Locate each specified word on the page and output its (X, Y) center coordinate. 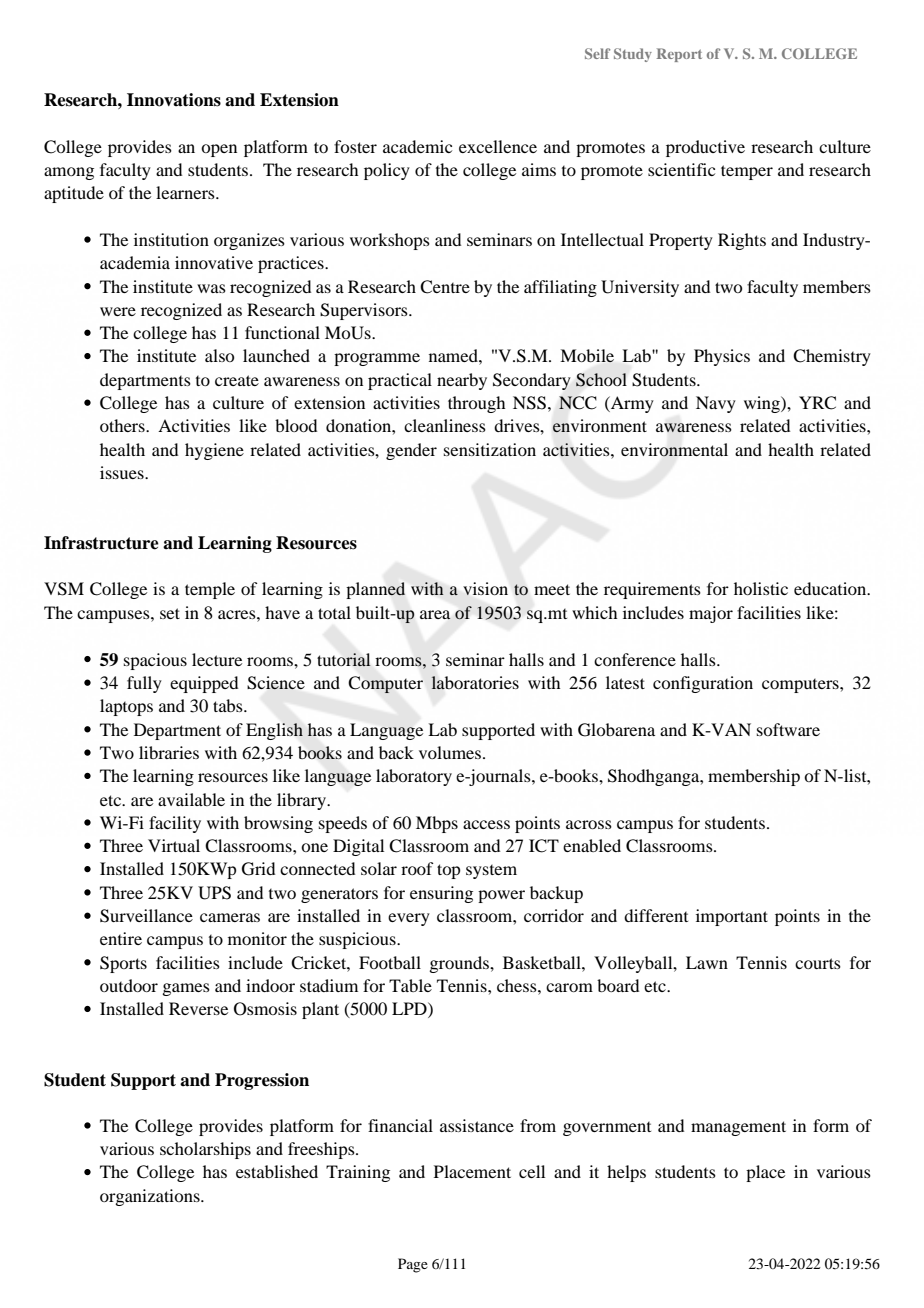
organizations (151, 1197)
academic (417, 146)
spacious (155, 661)
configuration (703, 684)
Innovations (174, 100)
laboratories (475, 683)
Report (679, 55)
